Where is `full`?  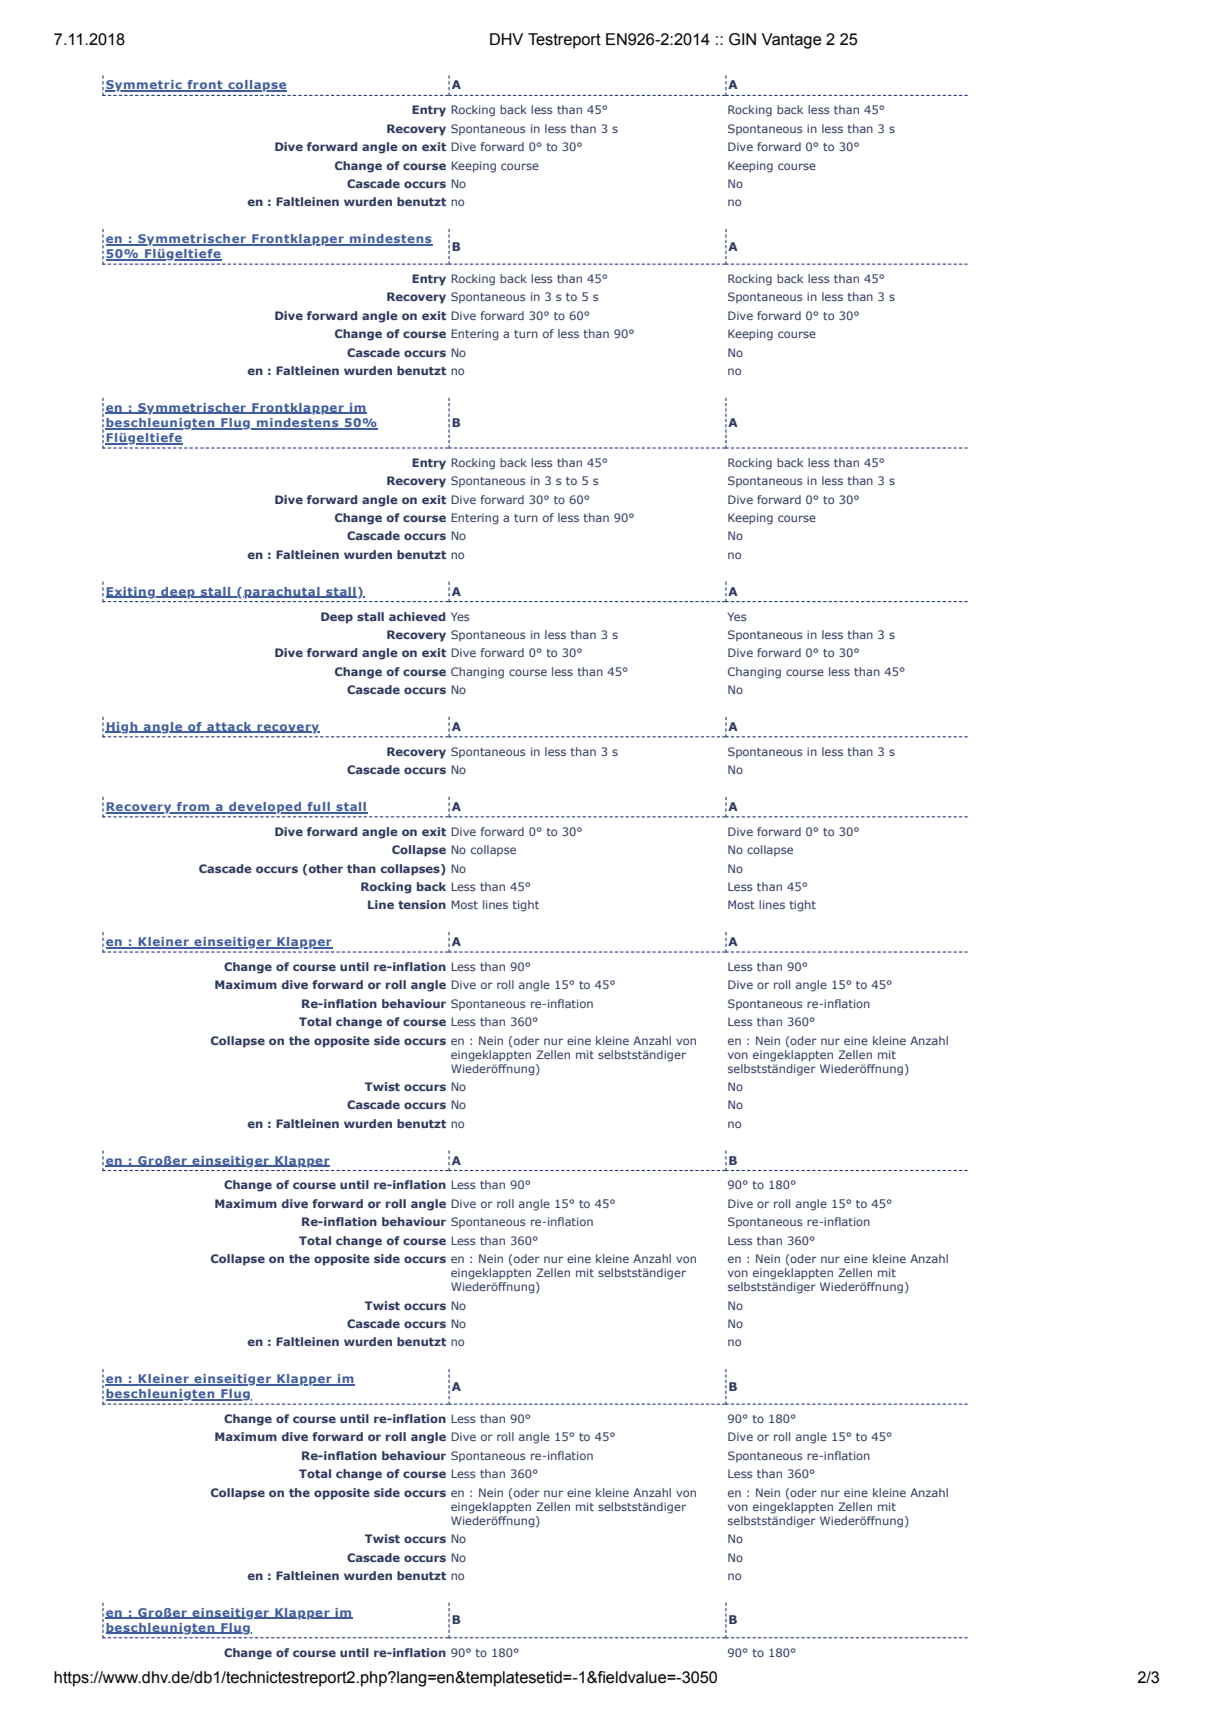
full is located at coordinates (318, 808).
